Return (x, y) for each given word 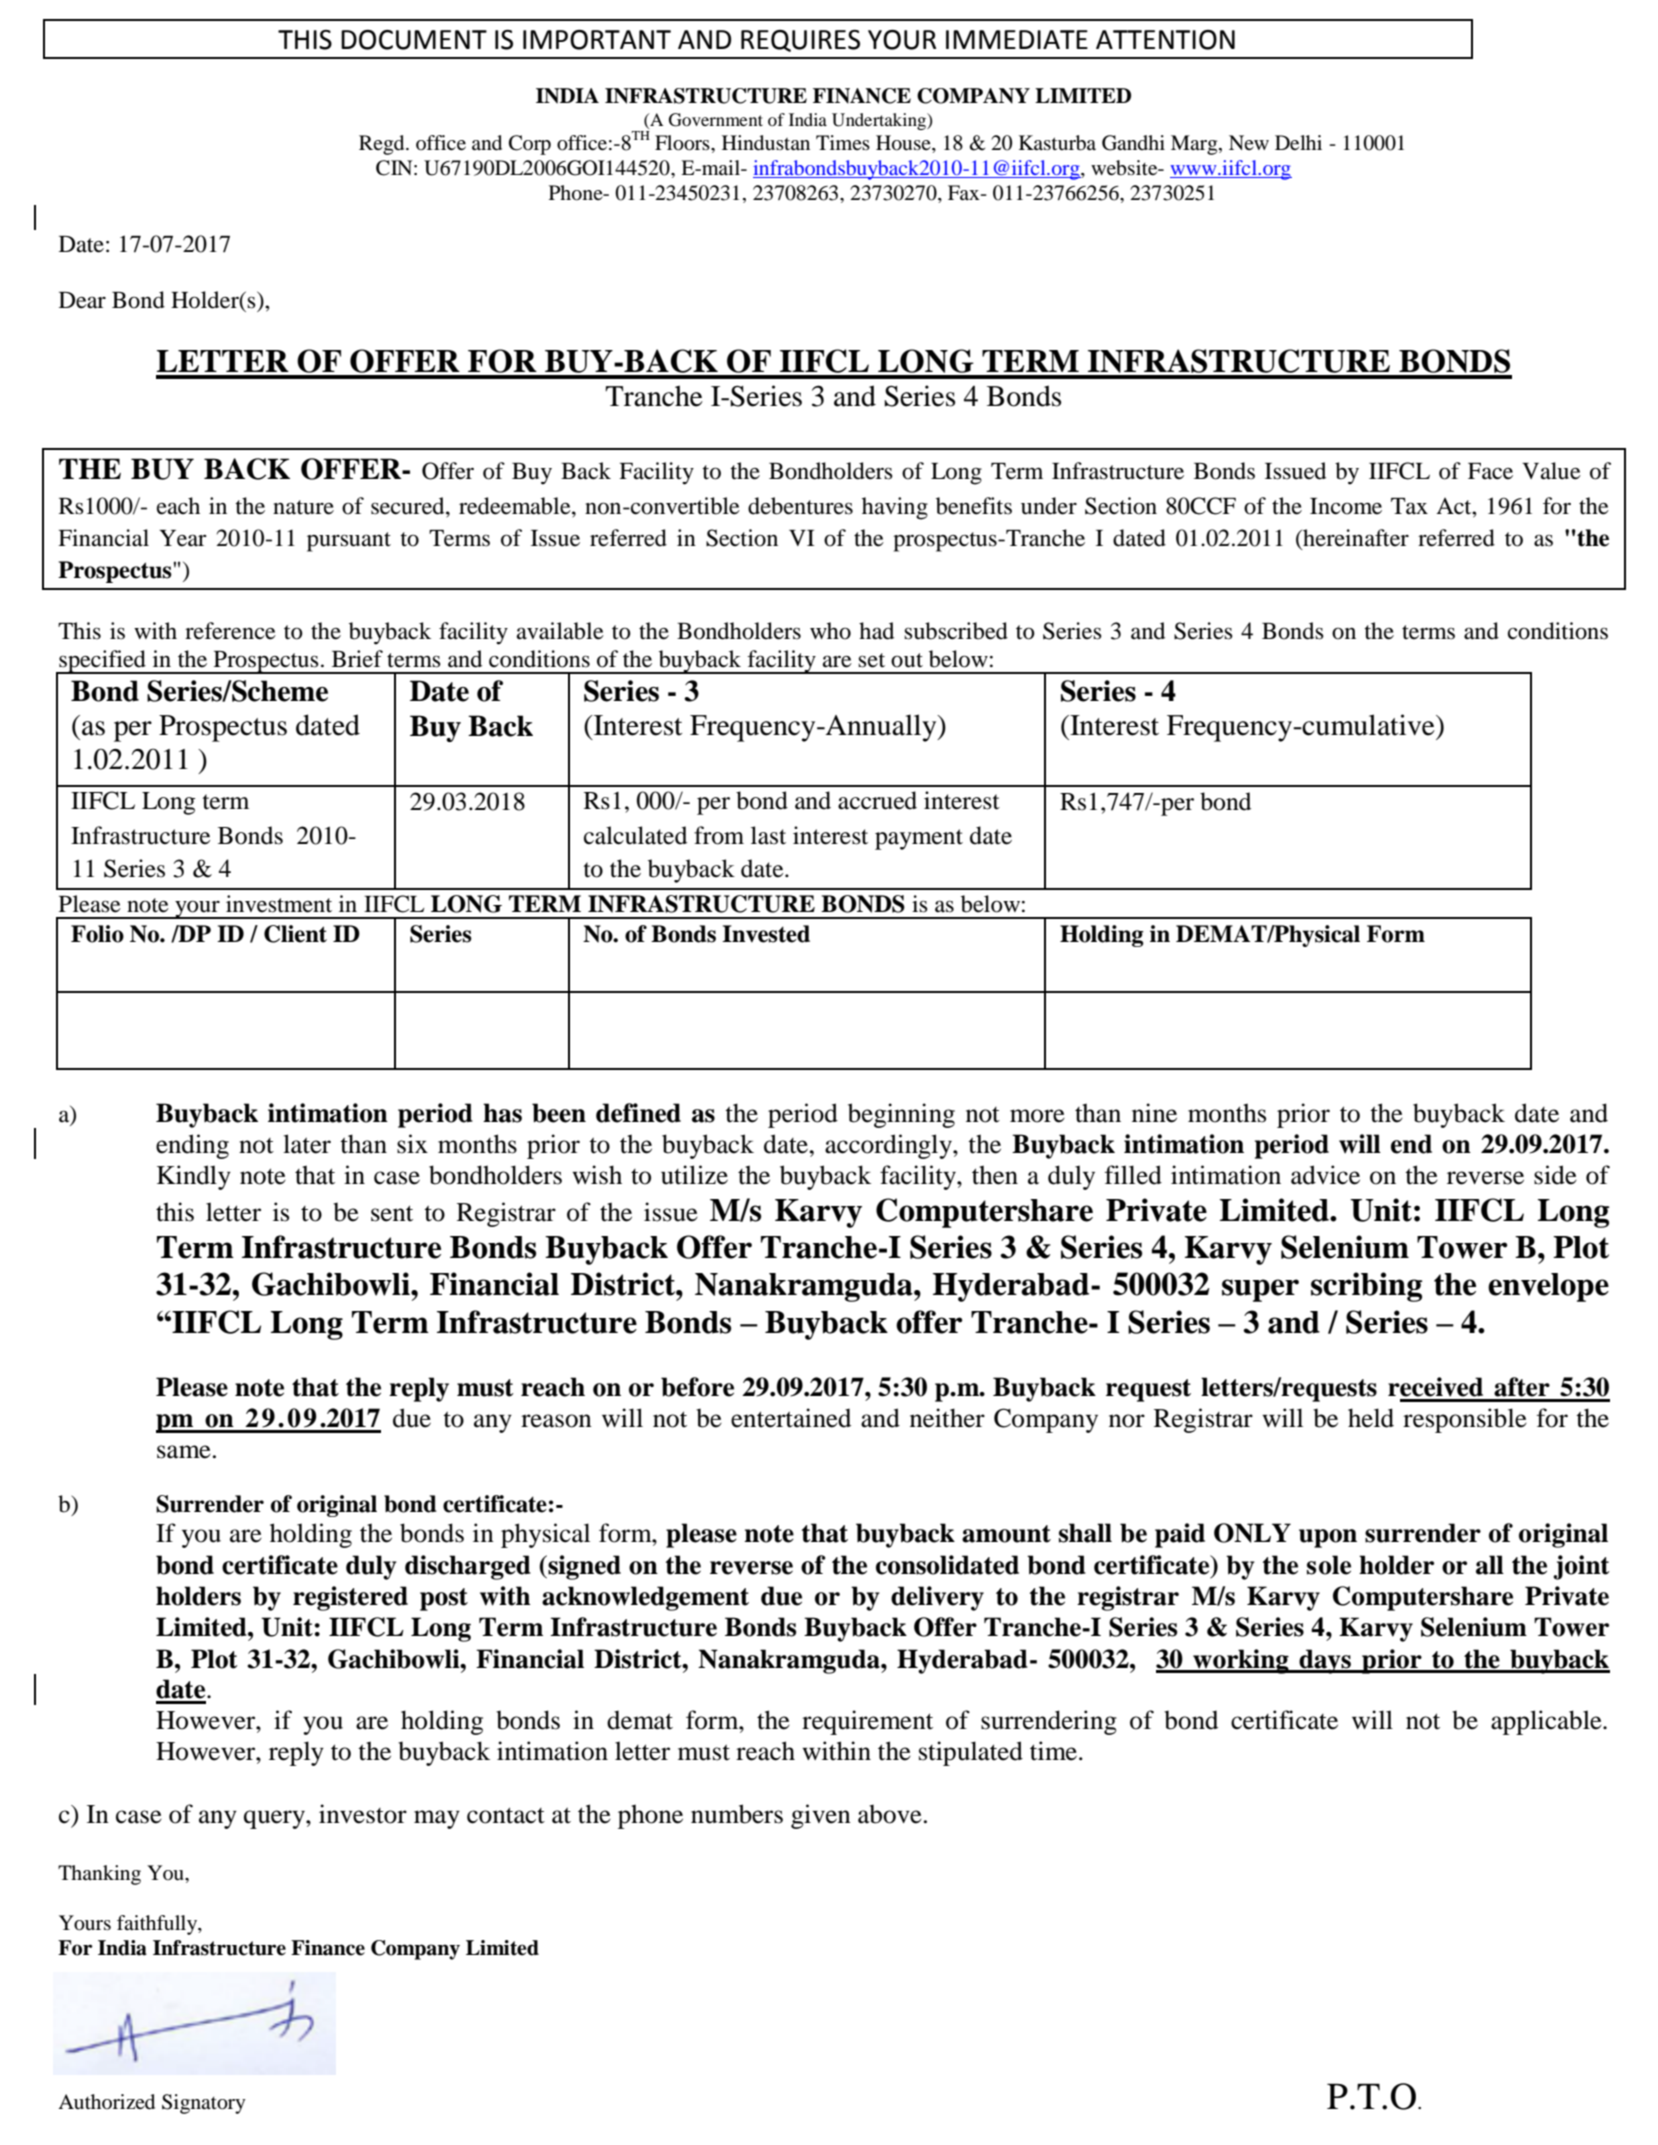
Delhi (1298, 142)
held (1371, 1418)
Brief (357, 659)
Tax (1409, 506)
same (184, 1452)
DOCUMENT (414, 40)
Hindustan (766, 143)
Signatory (204, 2104)
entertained (791, 1418)
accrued (877, 800)
